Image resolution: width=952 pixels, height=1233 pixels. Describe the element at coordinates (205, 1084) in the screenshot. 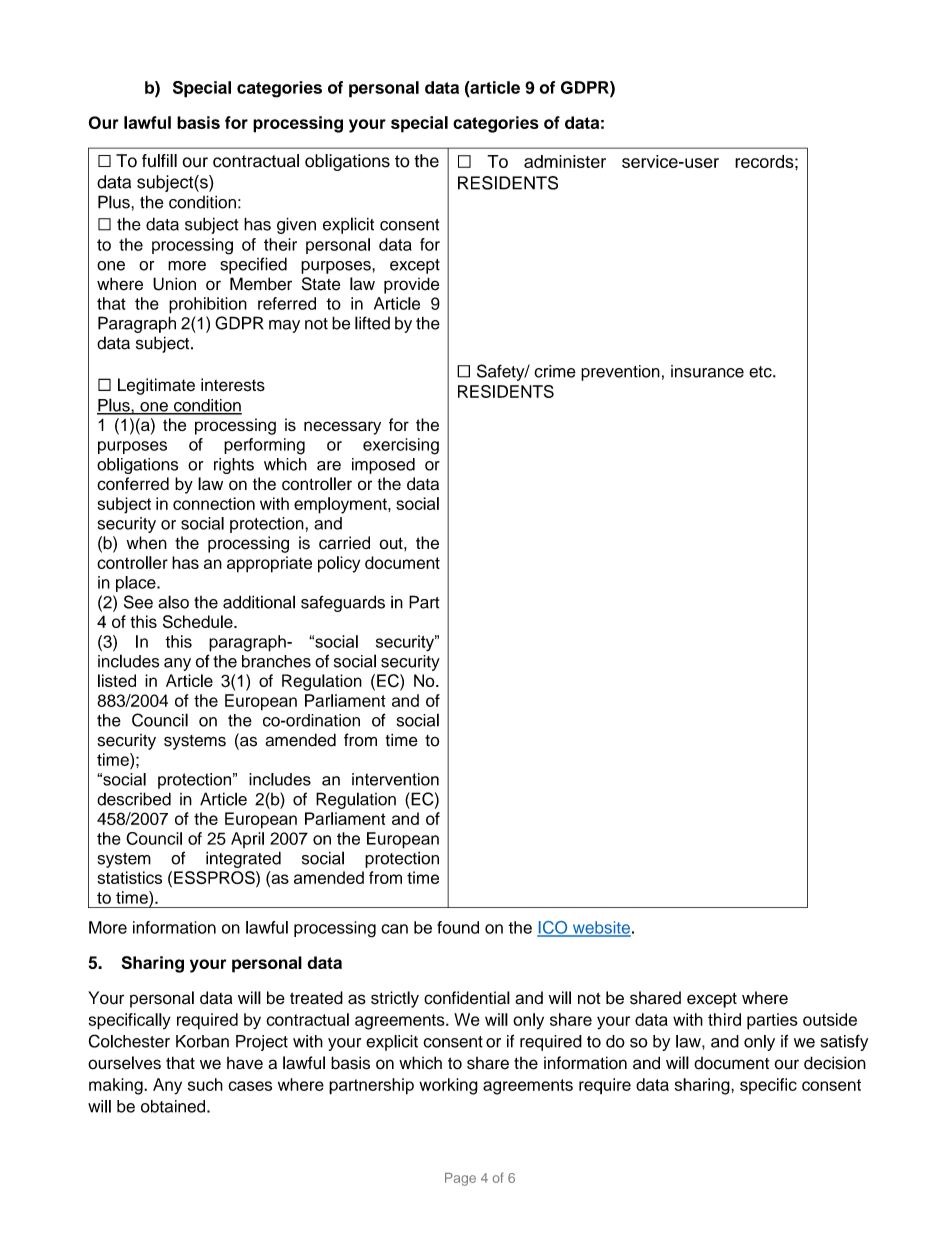

I see `such` at that location.
